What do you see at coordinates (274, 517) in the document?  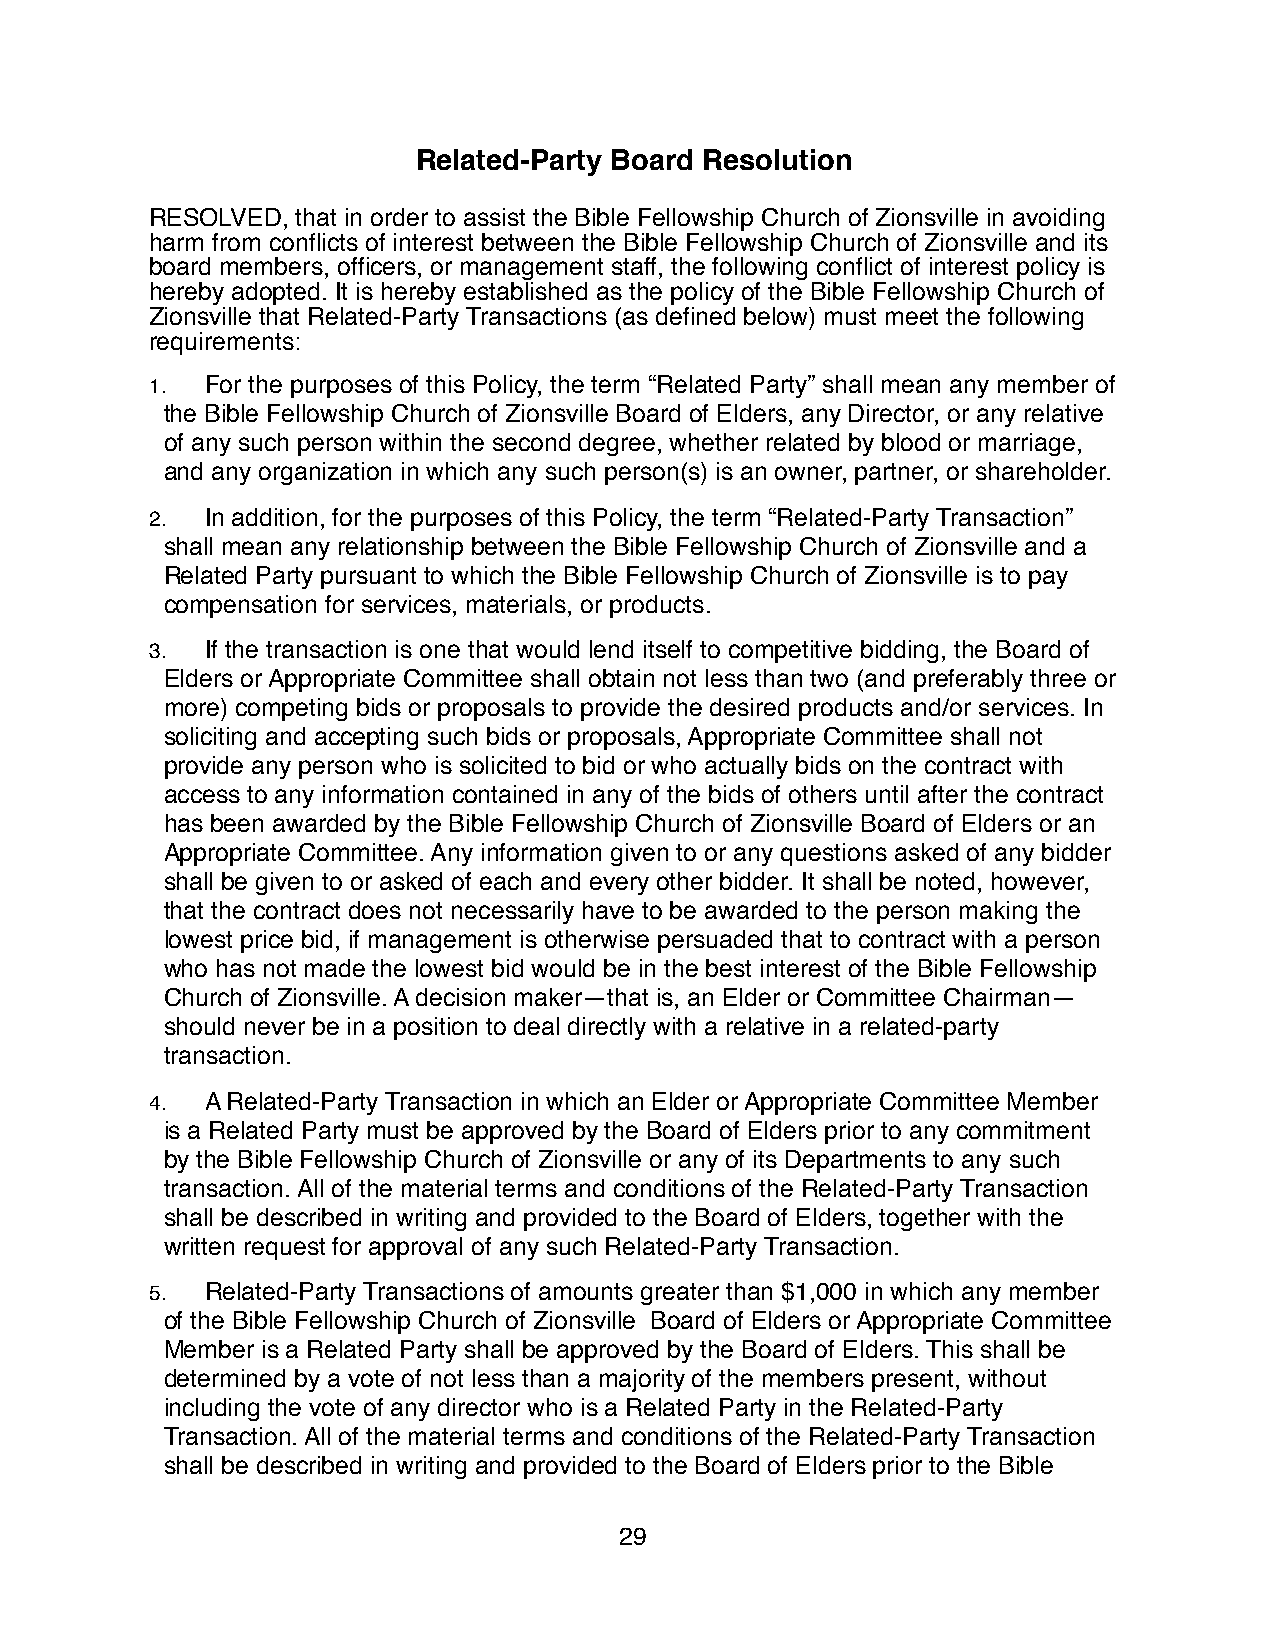 I see `addition` at bounding box center [274, 517].
